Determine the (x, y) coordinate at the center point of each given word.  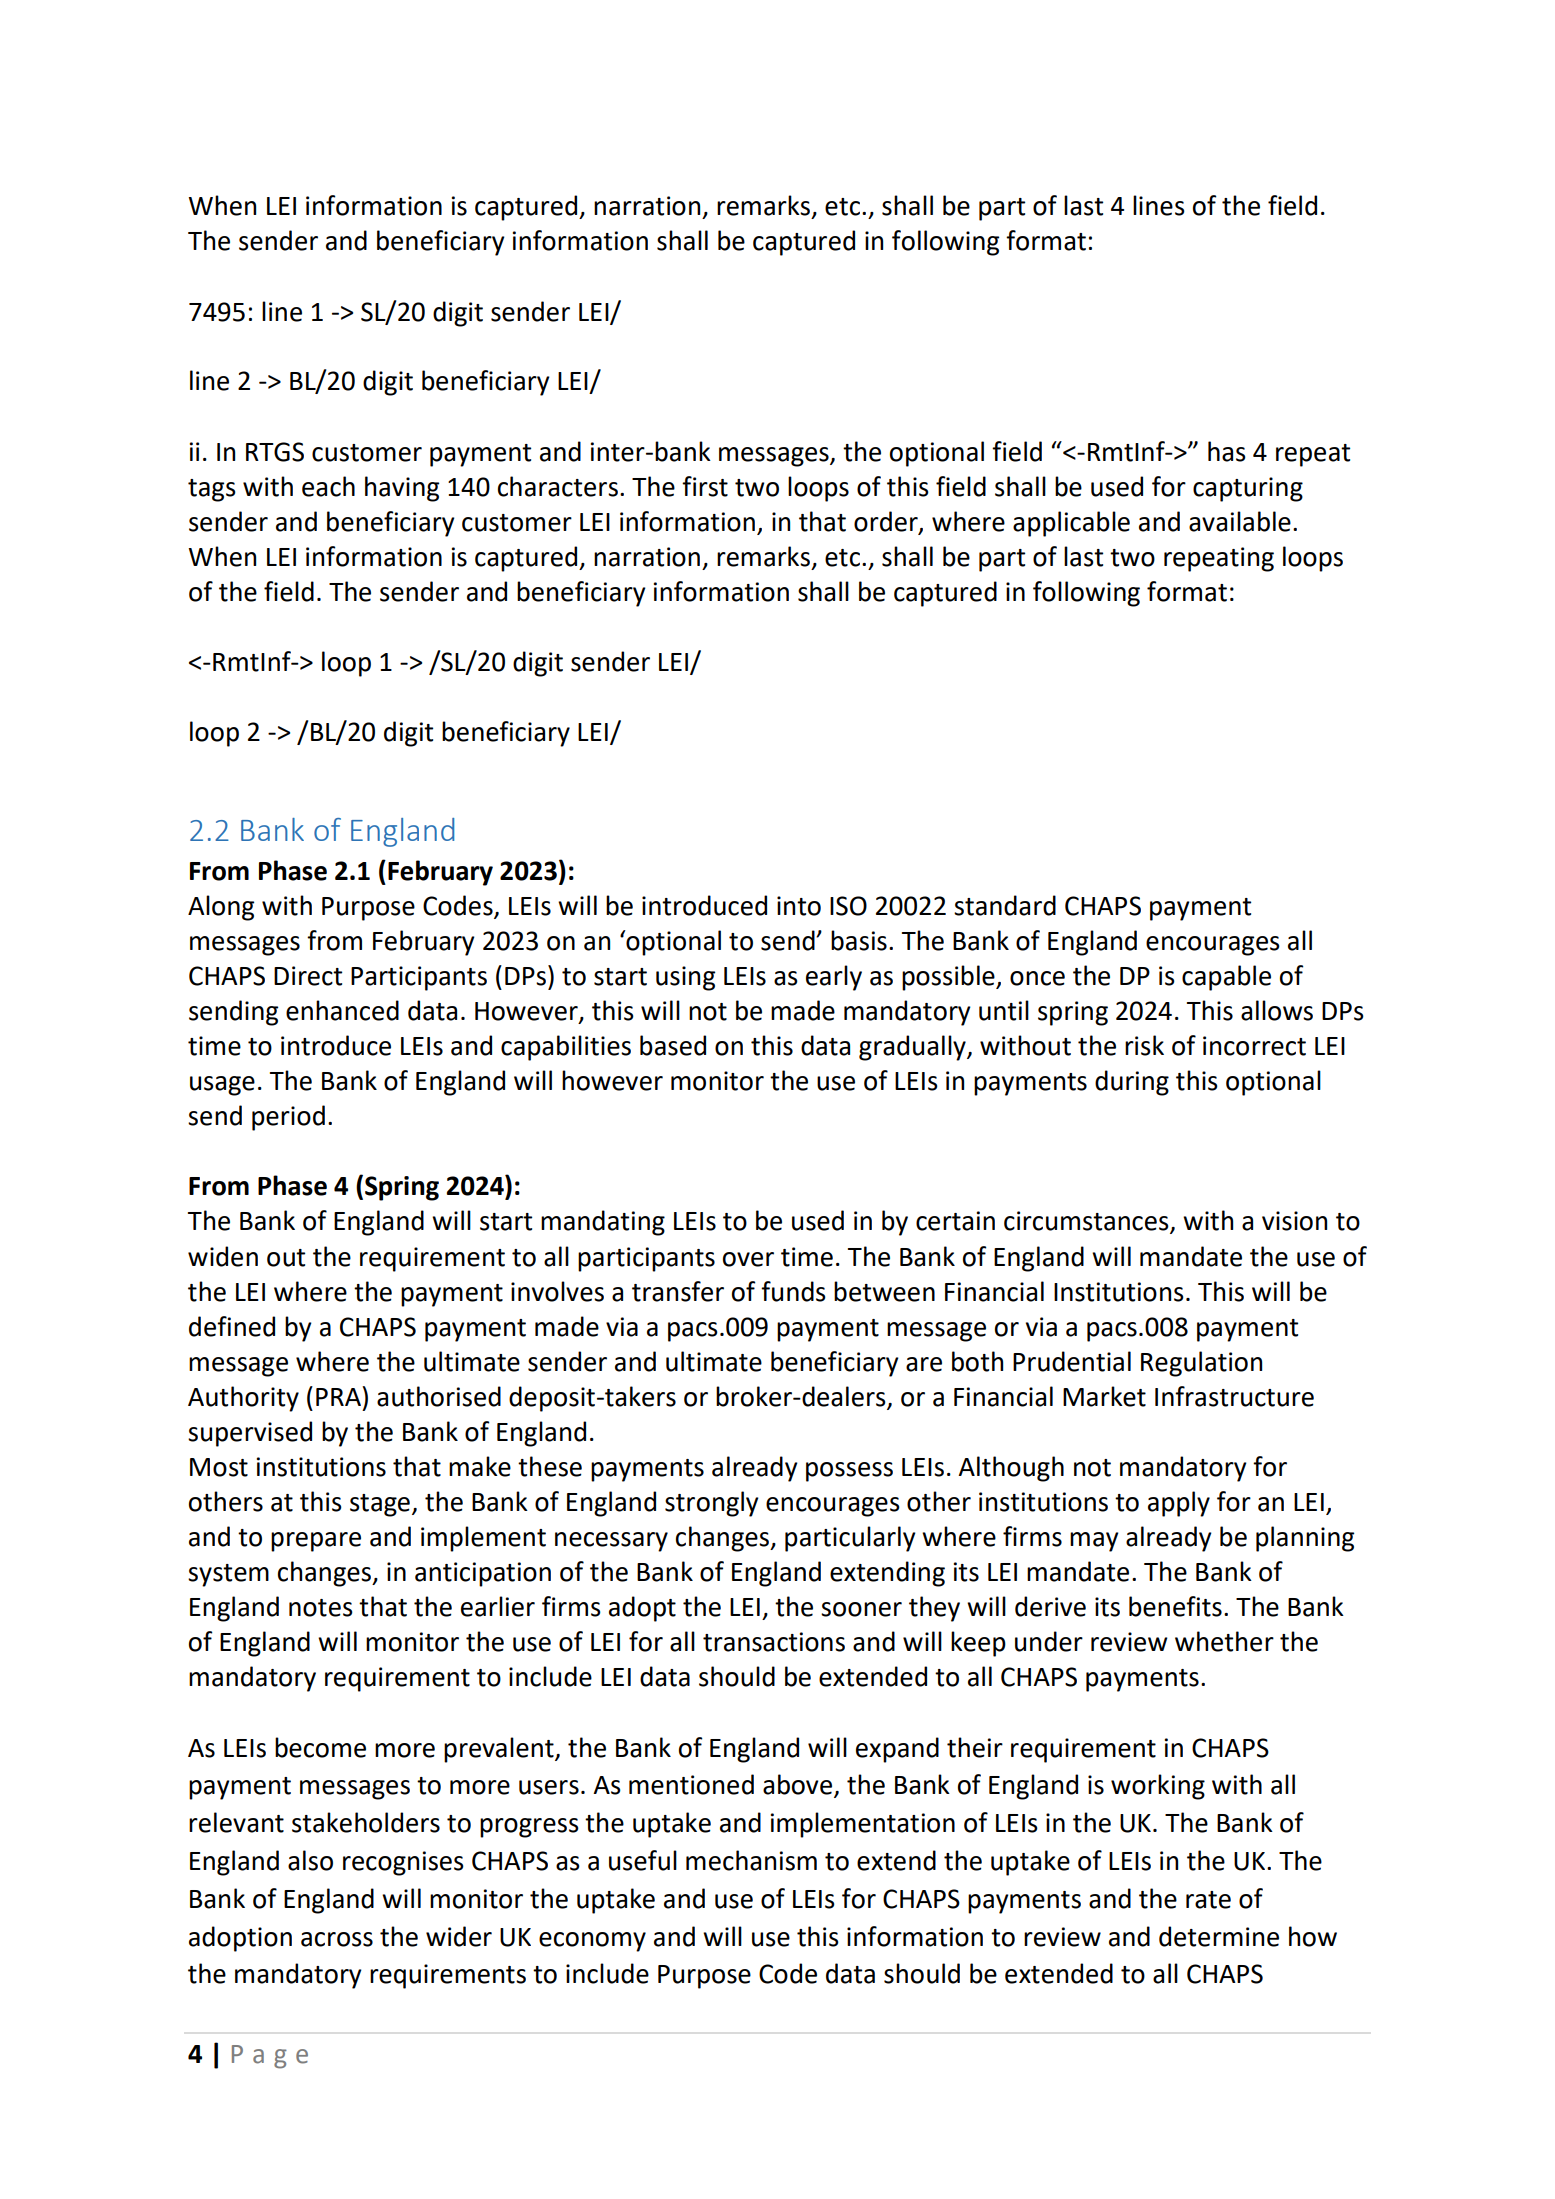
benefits (1175, 1606)
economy (592, 1942)
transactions (774, 1642)
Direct (308, 976)
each (328, 486)
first (705, 486)
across (337, 1939)
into (799, 906)
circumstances (1087, 1222)
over (748, 1259)
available (1240, 521)
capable (1226, 978)
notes (321, 1608)
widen (223, 1256)
